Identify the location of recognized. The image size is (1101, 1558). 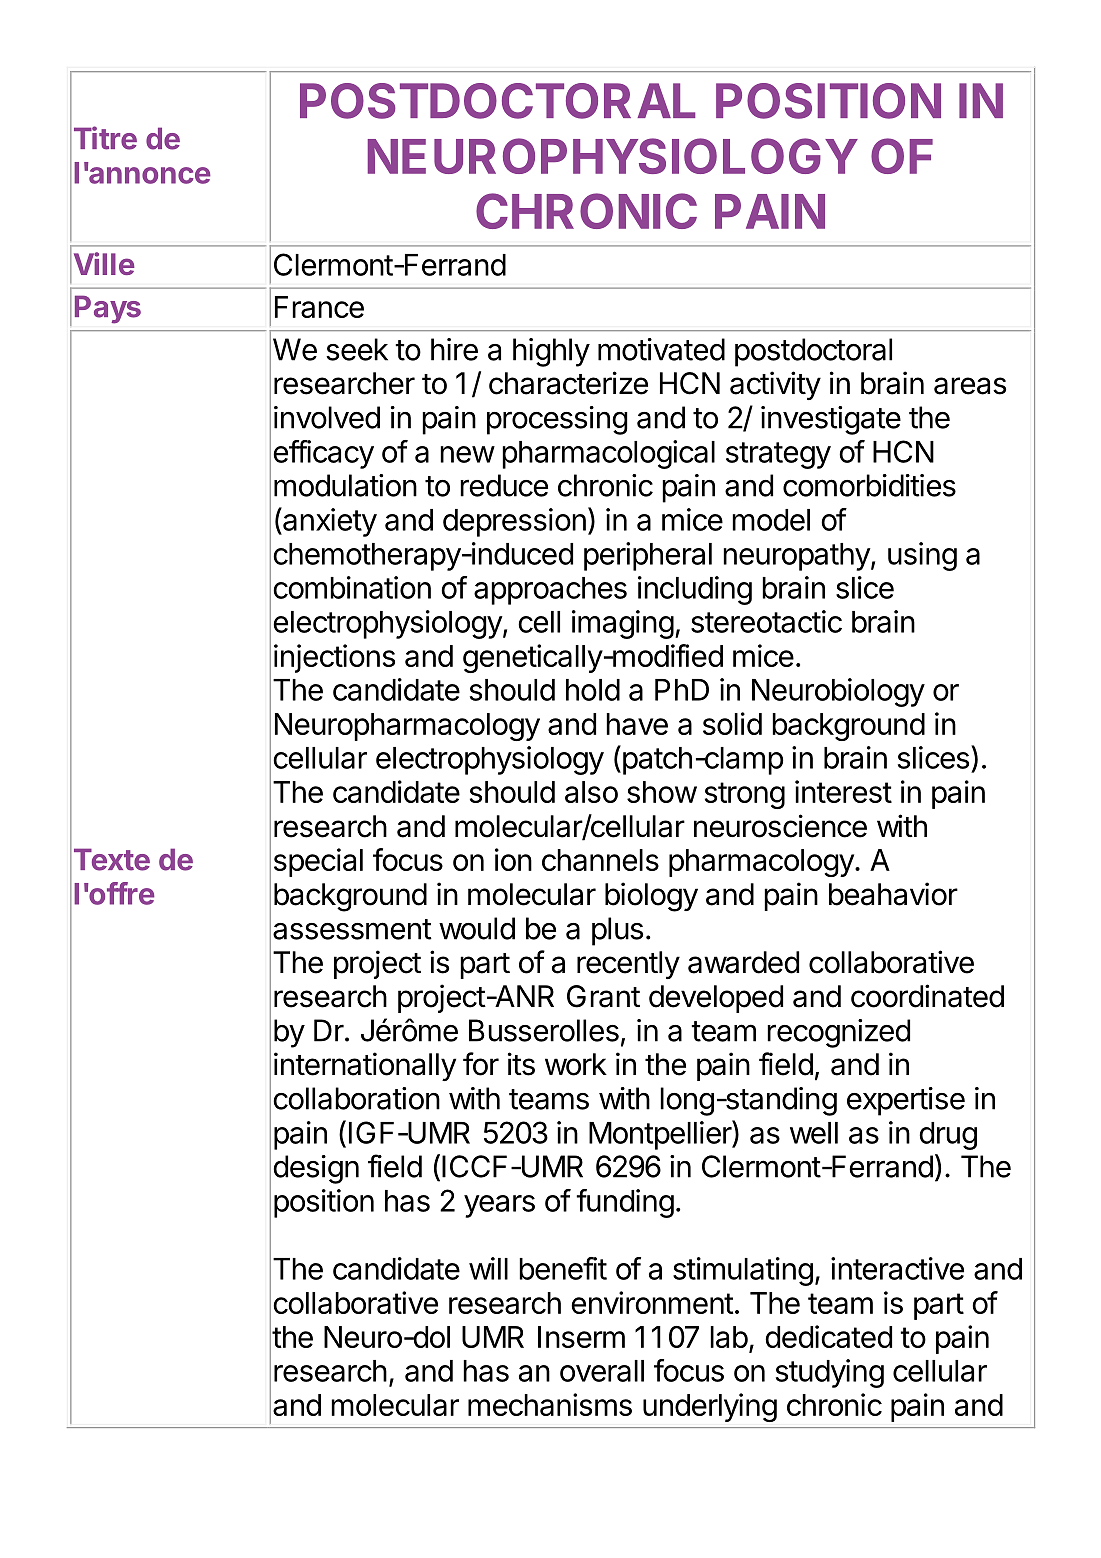
(838, 1033).
